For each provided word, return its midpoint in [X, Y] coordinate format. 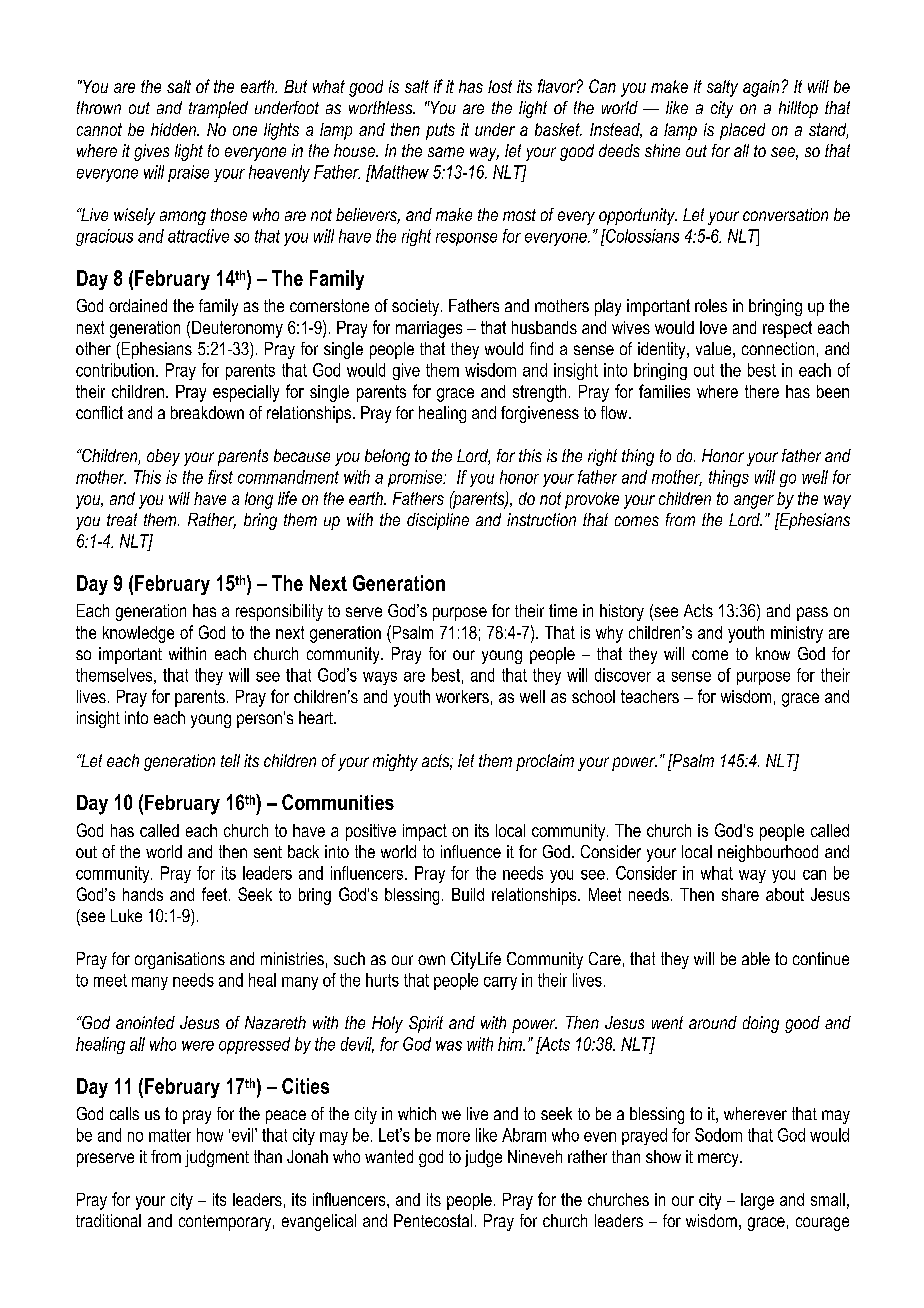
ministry [797, 634]
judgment [217, 1158]
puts [440, 131]
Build [468, 894]
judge [483, 1158]
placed [742, 131]
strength [539, 393]
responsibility [279, 612]
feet [216, 894]
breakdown [207, 412]
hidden [174, 129]
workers [462, 696]
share [740, 894]
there [762, 391]
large [757, 1201]
